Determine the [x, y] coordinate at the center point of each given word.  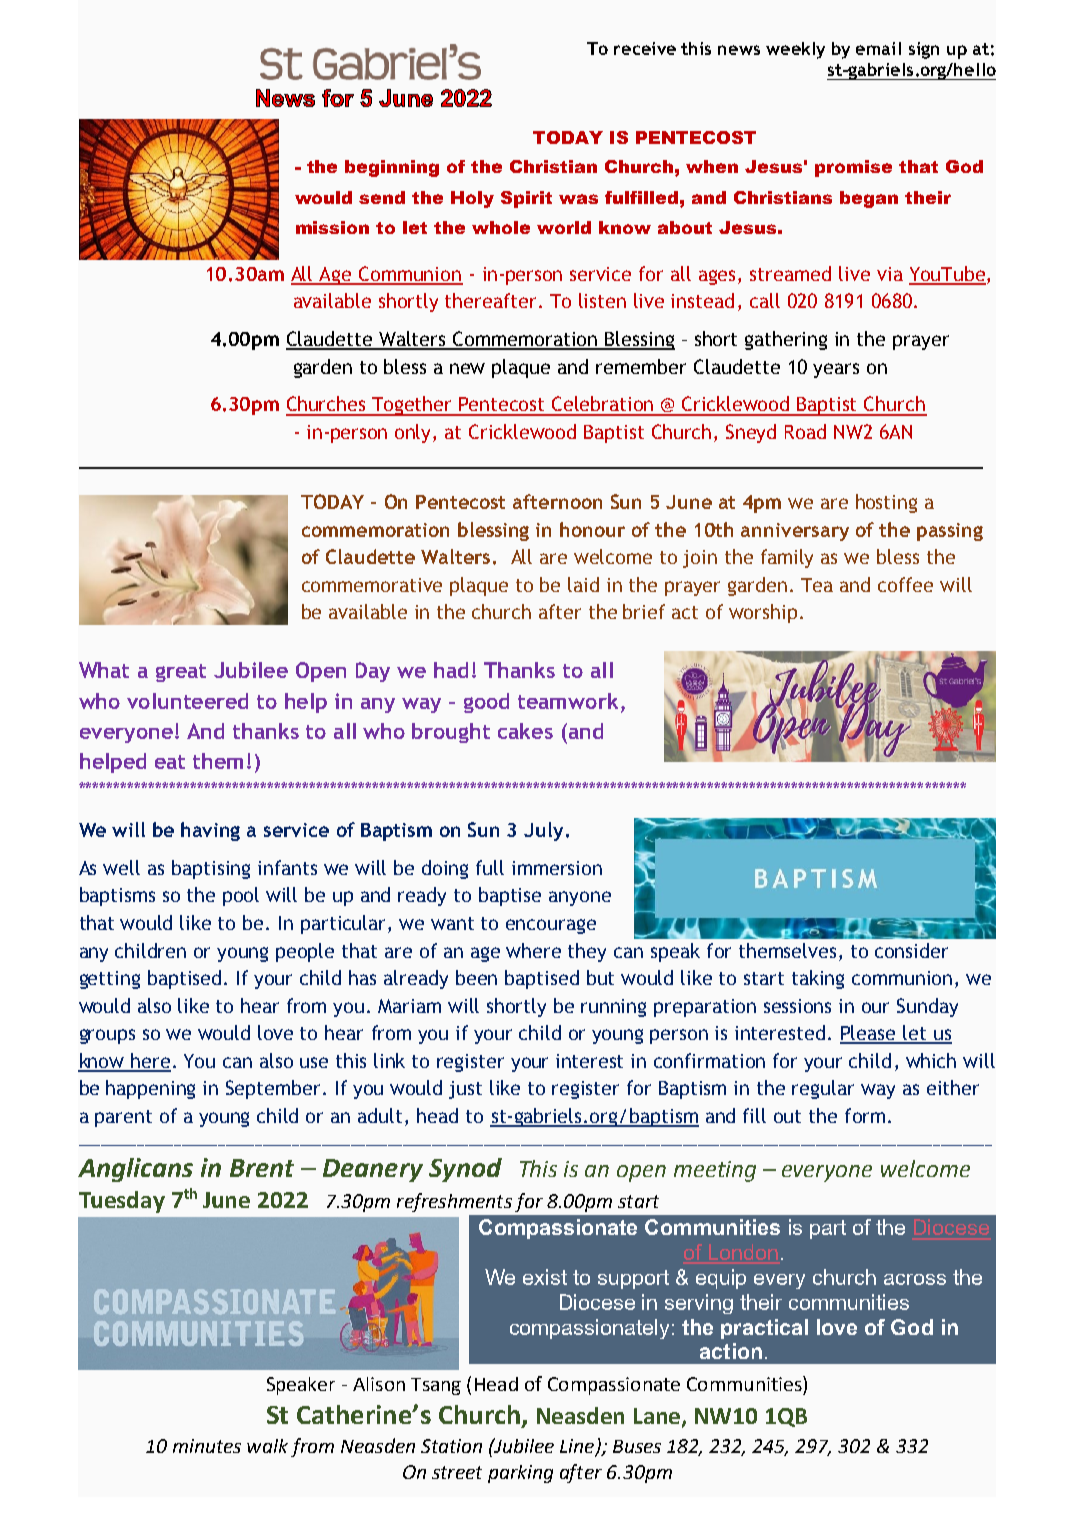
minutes [207, 1446]
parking [520, 1474]
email [878, 48]
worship [763, 613]
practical [764, 1329]
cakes [525, 731]
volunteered [187, 701]
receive [645, 48]
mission [332, 227]
